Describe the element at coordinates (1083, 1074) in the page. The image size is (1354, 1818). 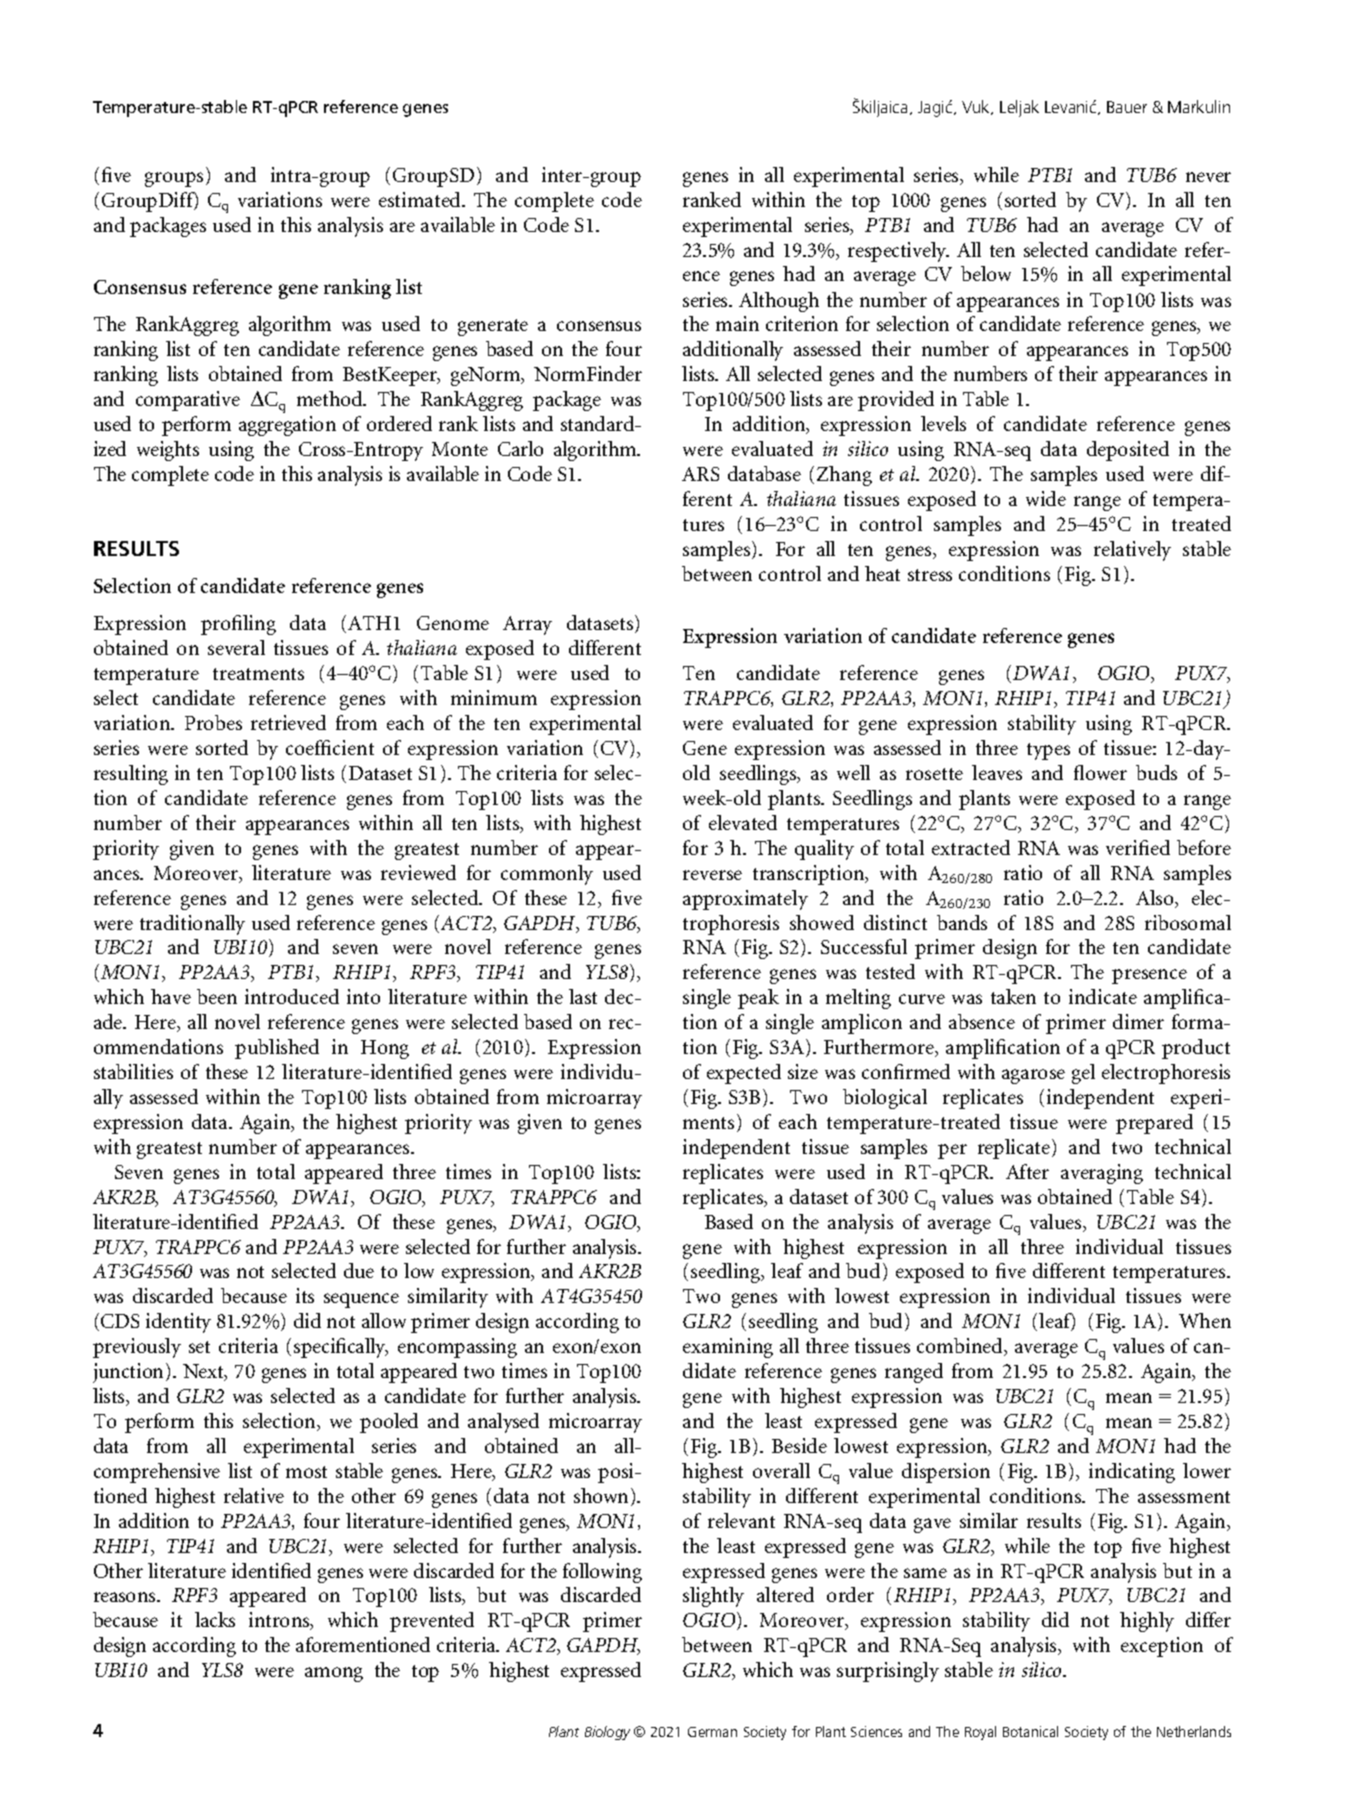
I see `gel` at that location.
